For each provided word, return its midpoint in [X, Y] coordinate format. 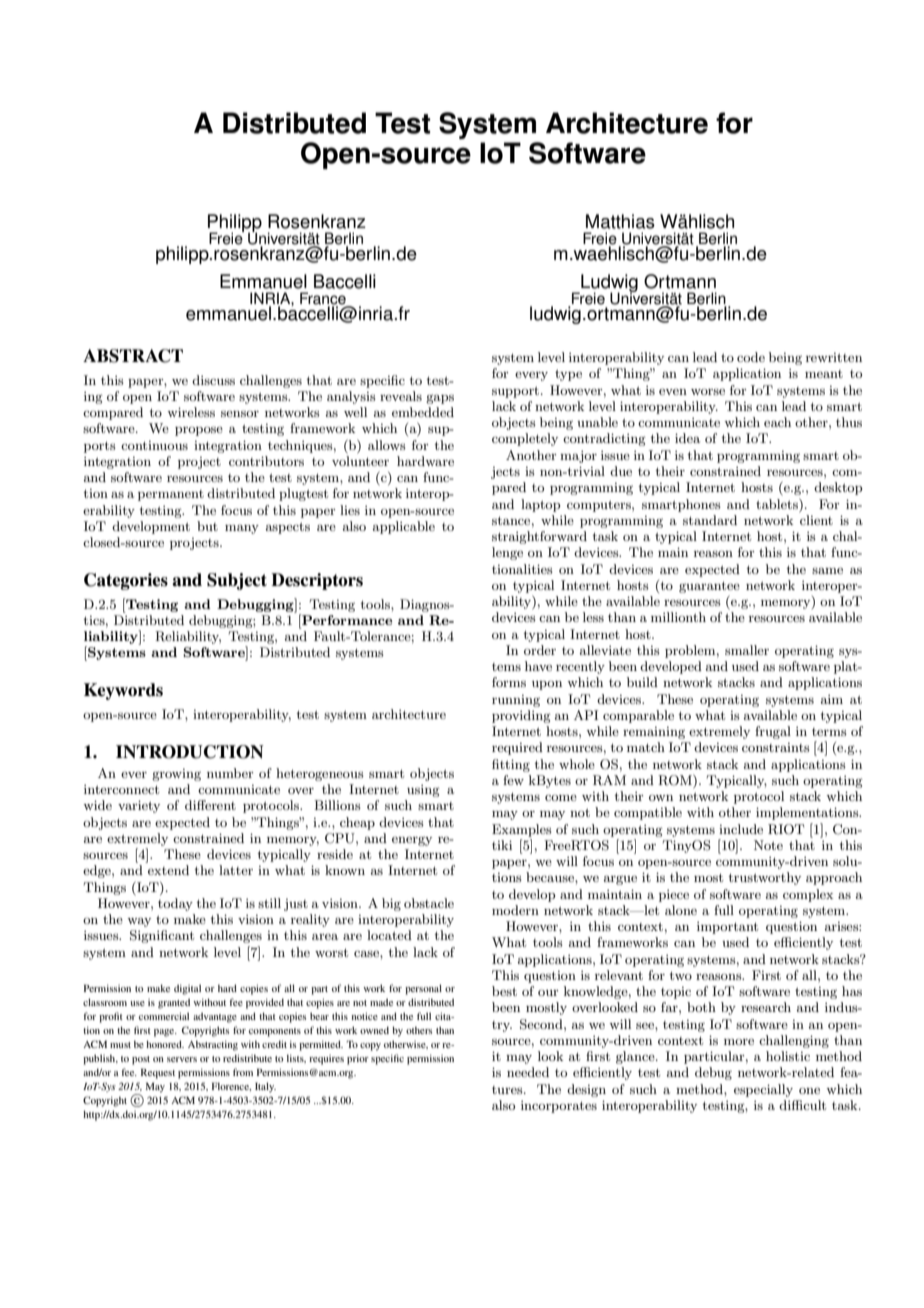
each [777, 422]
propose [199, 431]
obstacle [429, 903]
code [751, 357]
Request [158, 1073]
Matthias [620, 221]
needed [528, 1072]
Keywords [123, 691]
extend [168, 870]
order [540, 650]
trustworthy [765, 878]
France [324, 299]
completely [525, 439]
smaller [747, 650]
